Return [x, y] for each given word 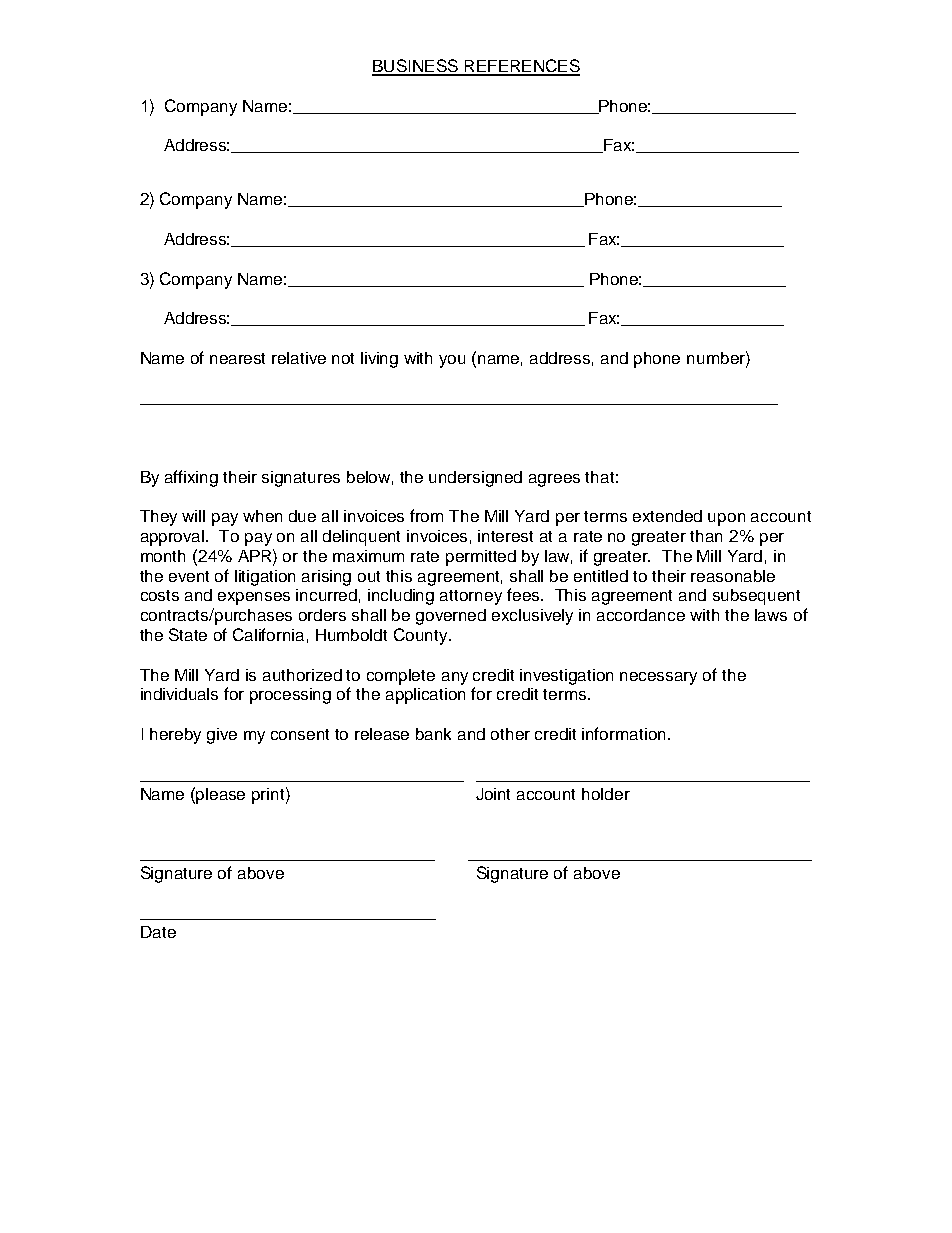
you [452, 361]
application [425, 696]
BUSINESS [416, 67]
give [222, 736]
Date [158, 932]
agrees [554, 480]
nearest [237, 358]
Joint [493, 794]
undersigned [475, 479]
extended [667, 516]
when [262, 516]
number [717, 357]
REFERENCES [521, 67]
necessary [658, 678]
